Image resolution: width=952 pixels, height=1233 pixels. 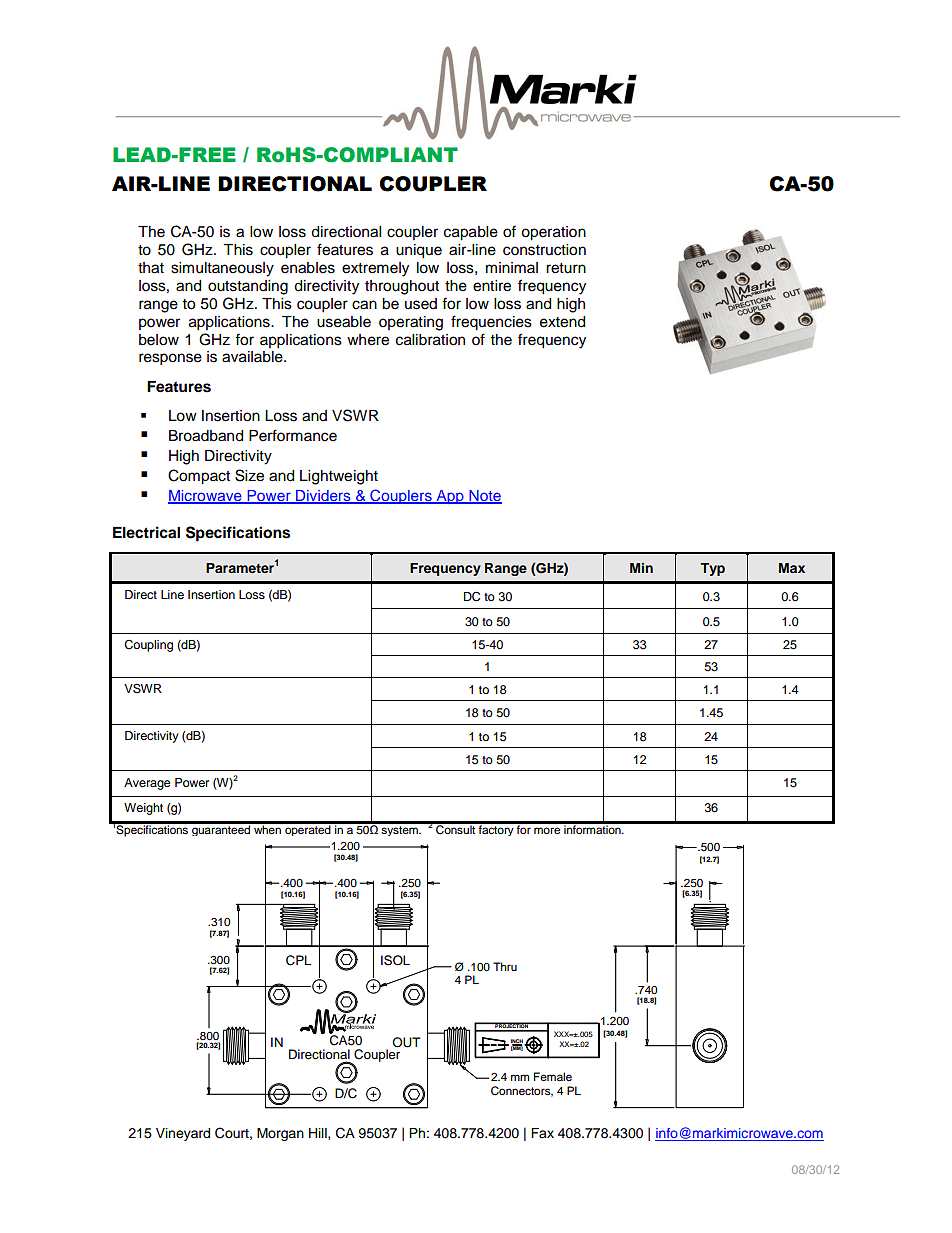 I want to click on Typ, so click(x=712, y=569).
